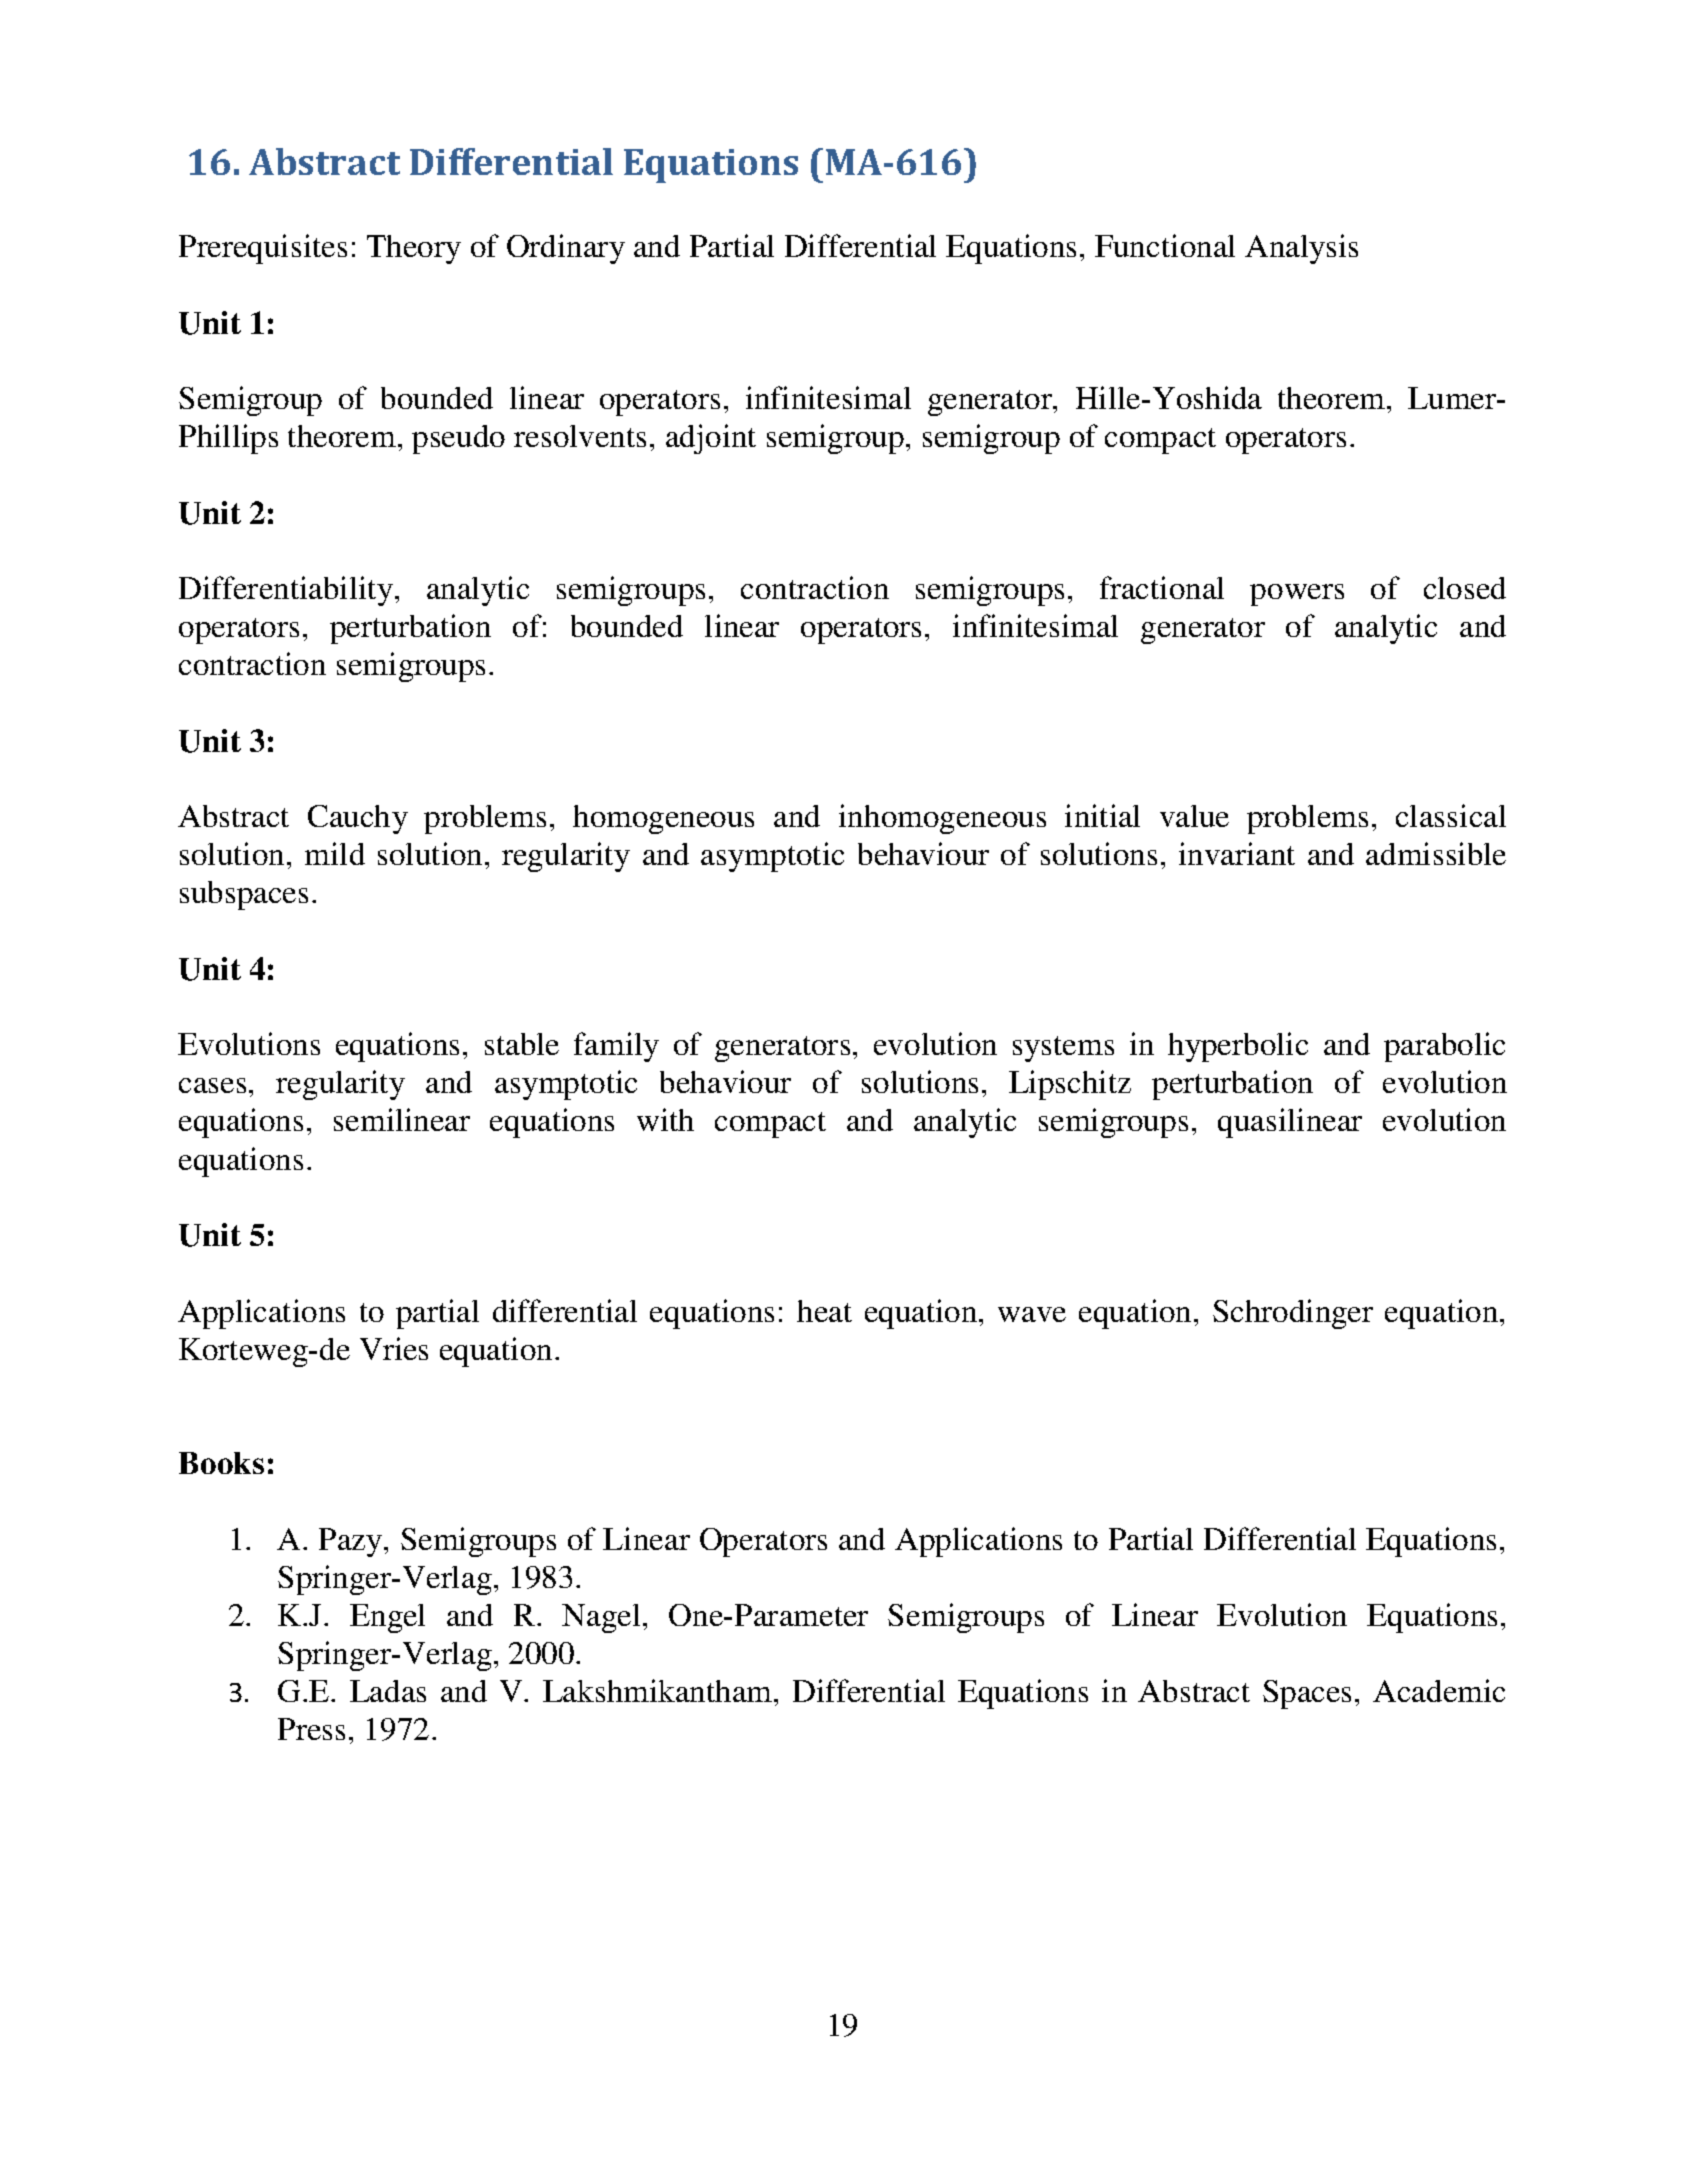  What do you see at coordinates (566, 249) in the screenshot?
I see `Ordinary` at bounding box center [566, 249].
